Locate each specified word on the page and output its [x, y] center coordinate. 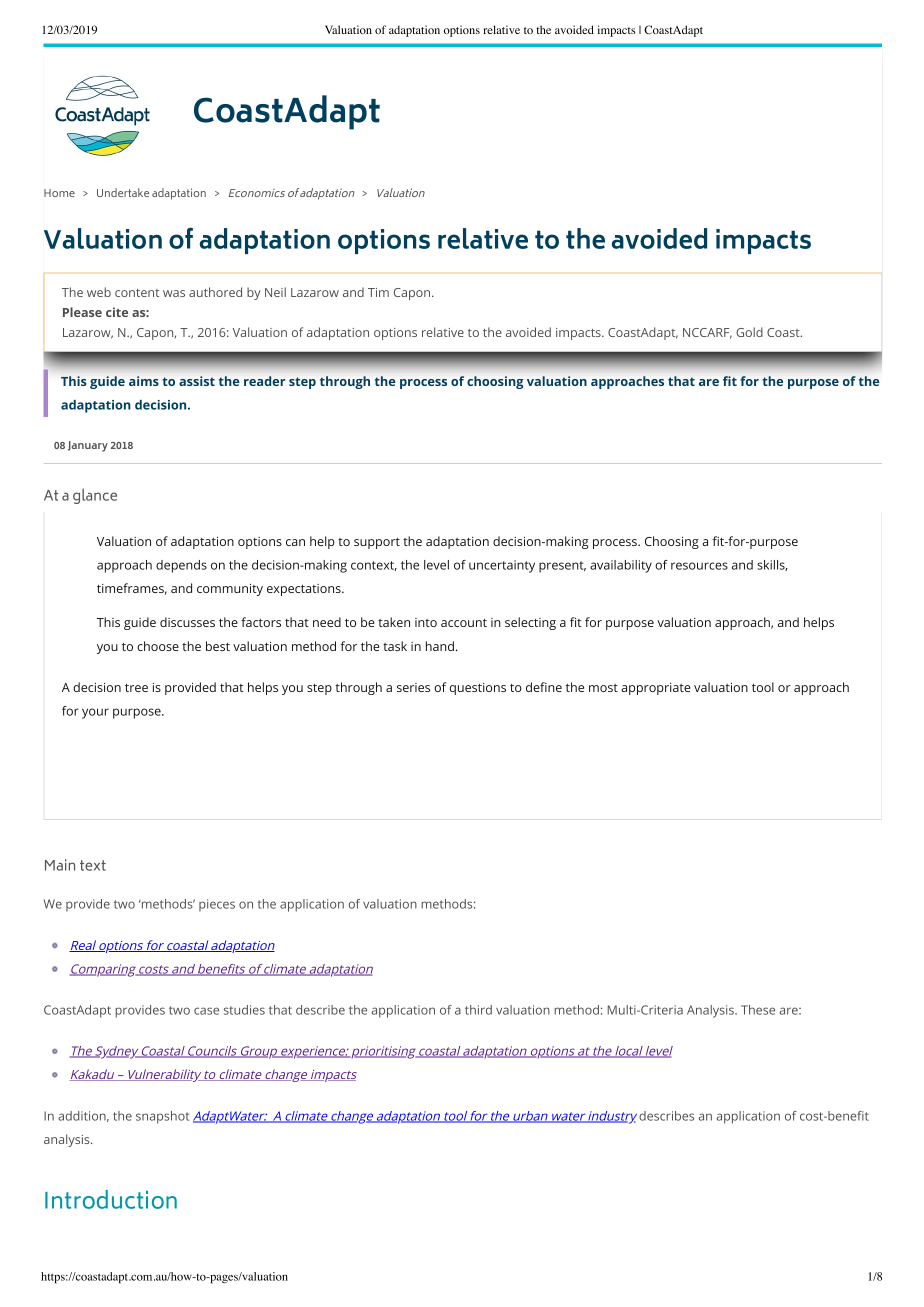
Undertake [123, 192]
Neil [275, 292]
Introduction [111, 1199]
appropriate [656, 689]
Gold [749, 332]
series [413, 687]
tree [136, 688]
